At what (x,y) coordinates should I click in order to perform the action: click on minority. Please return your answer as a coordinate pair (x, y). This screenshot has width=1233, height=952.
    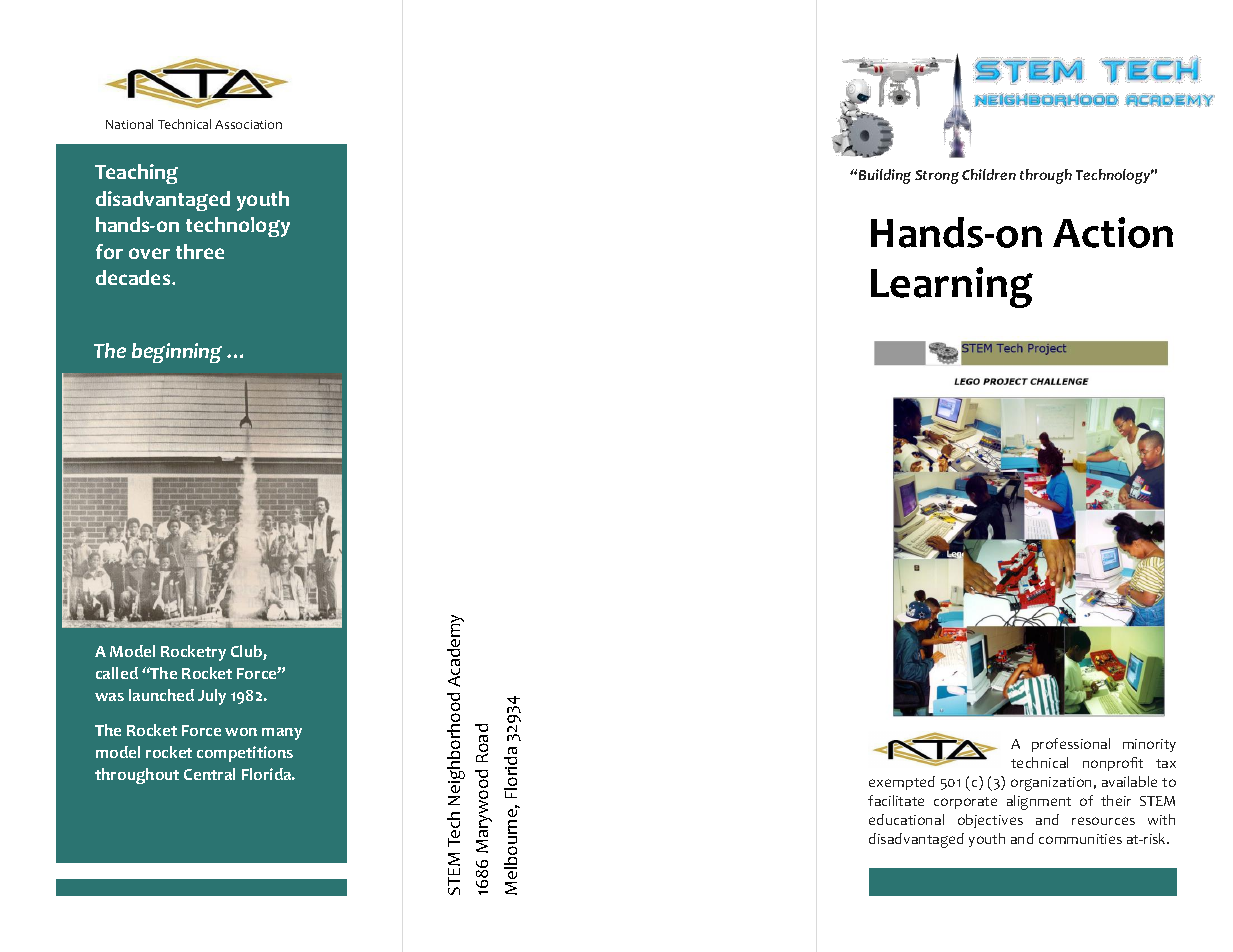
    Looking at the image, I should click on (1149, 745).
